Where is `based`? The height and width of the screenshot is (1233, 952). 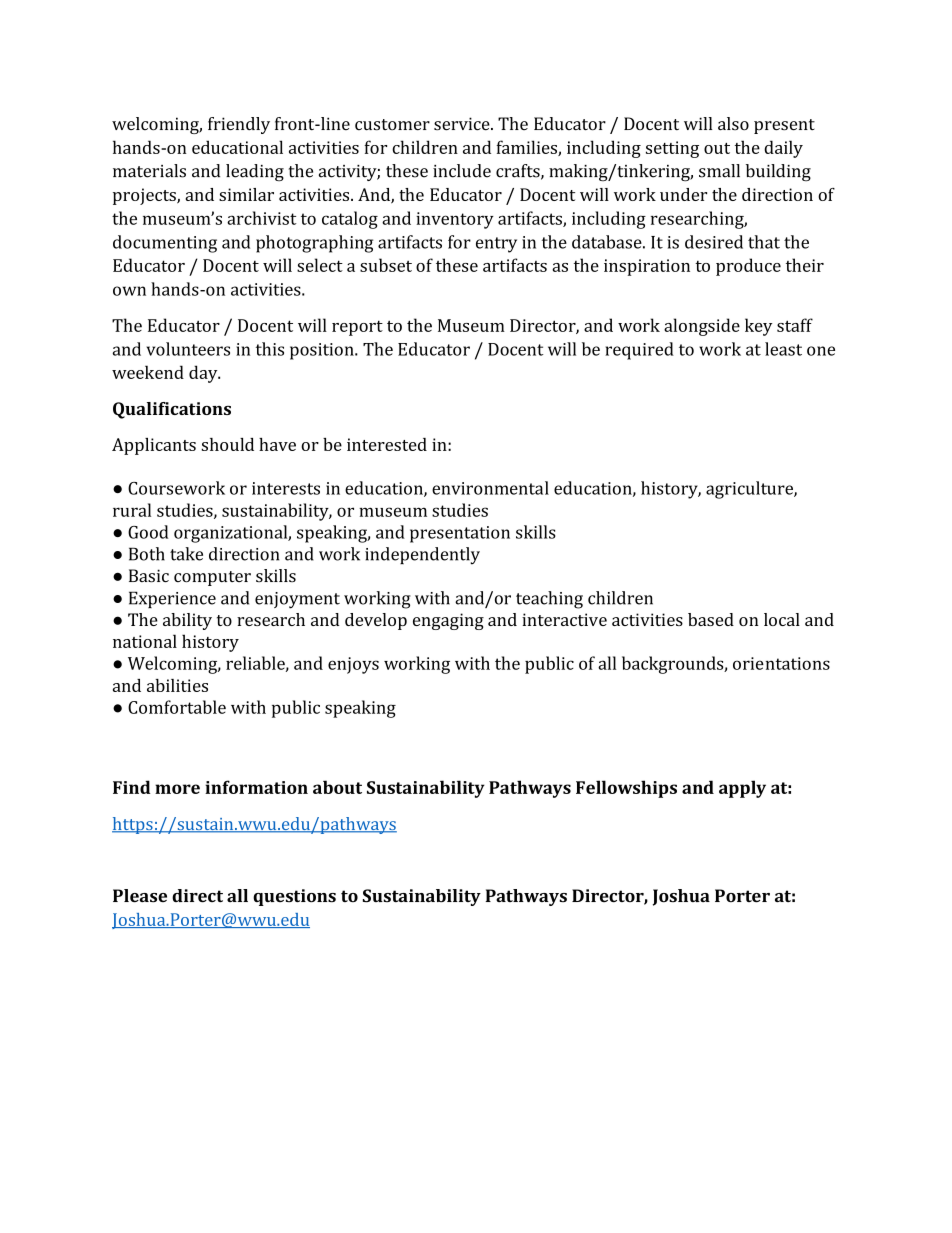 based is located at coordinates (711, 619).
